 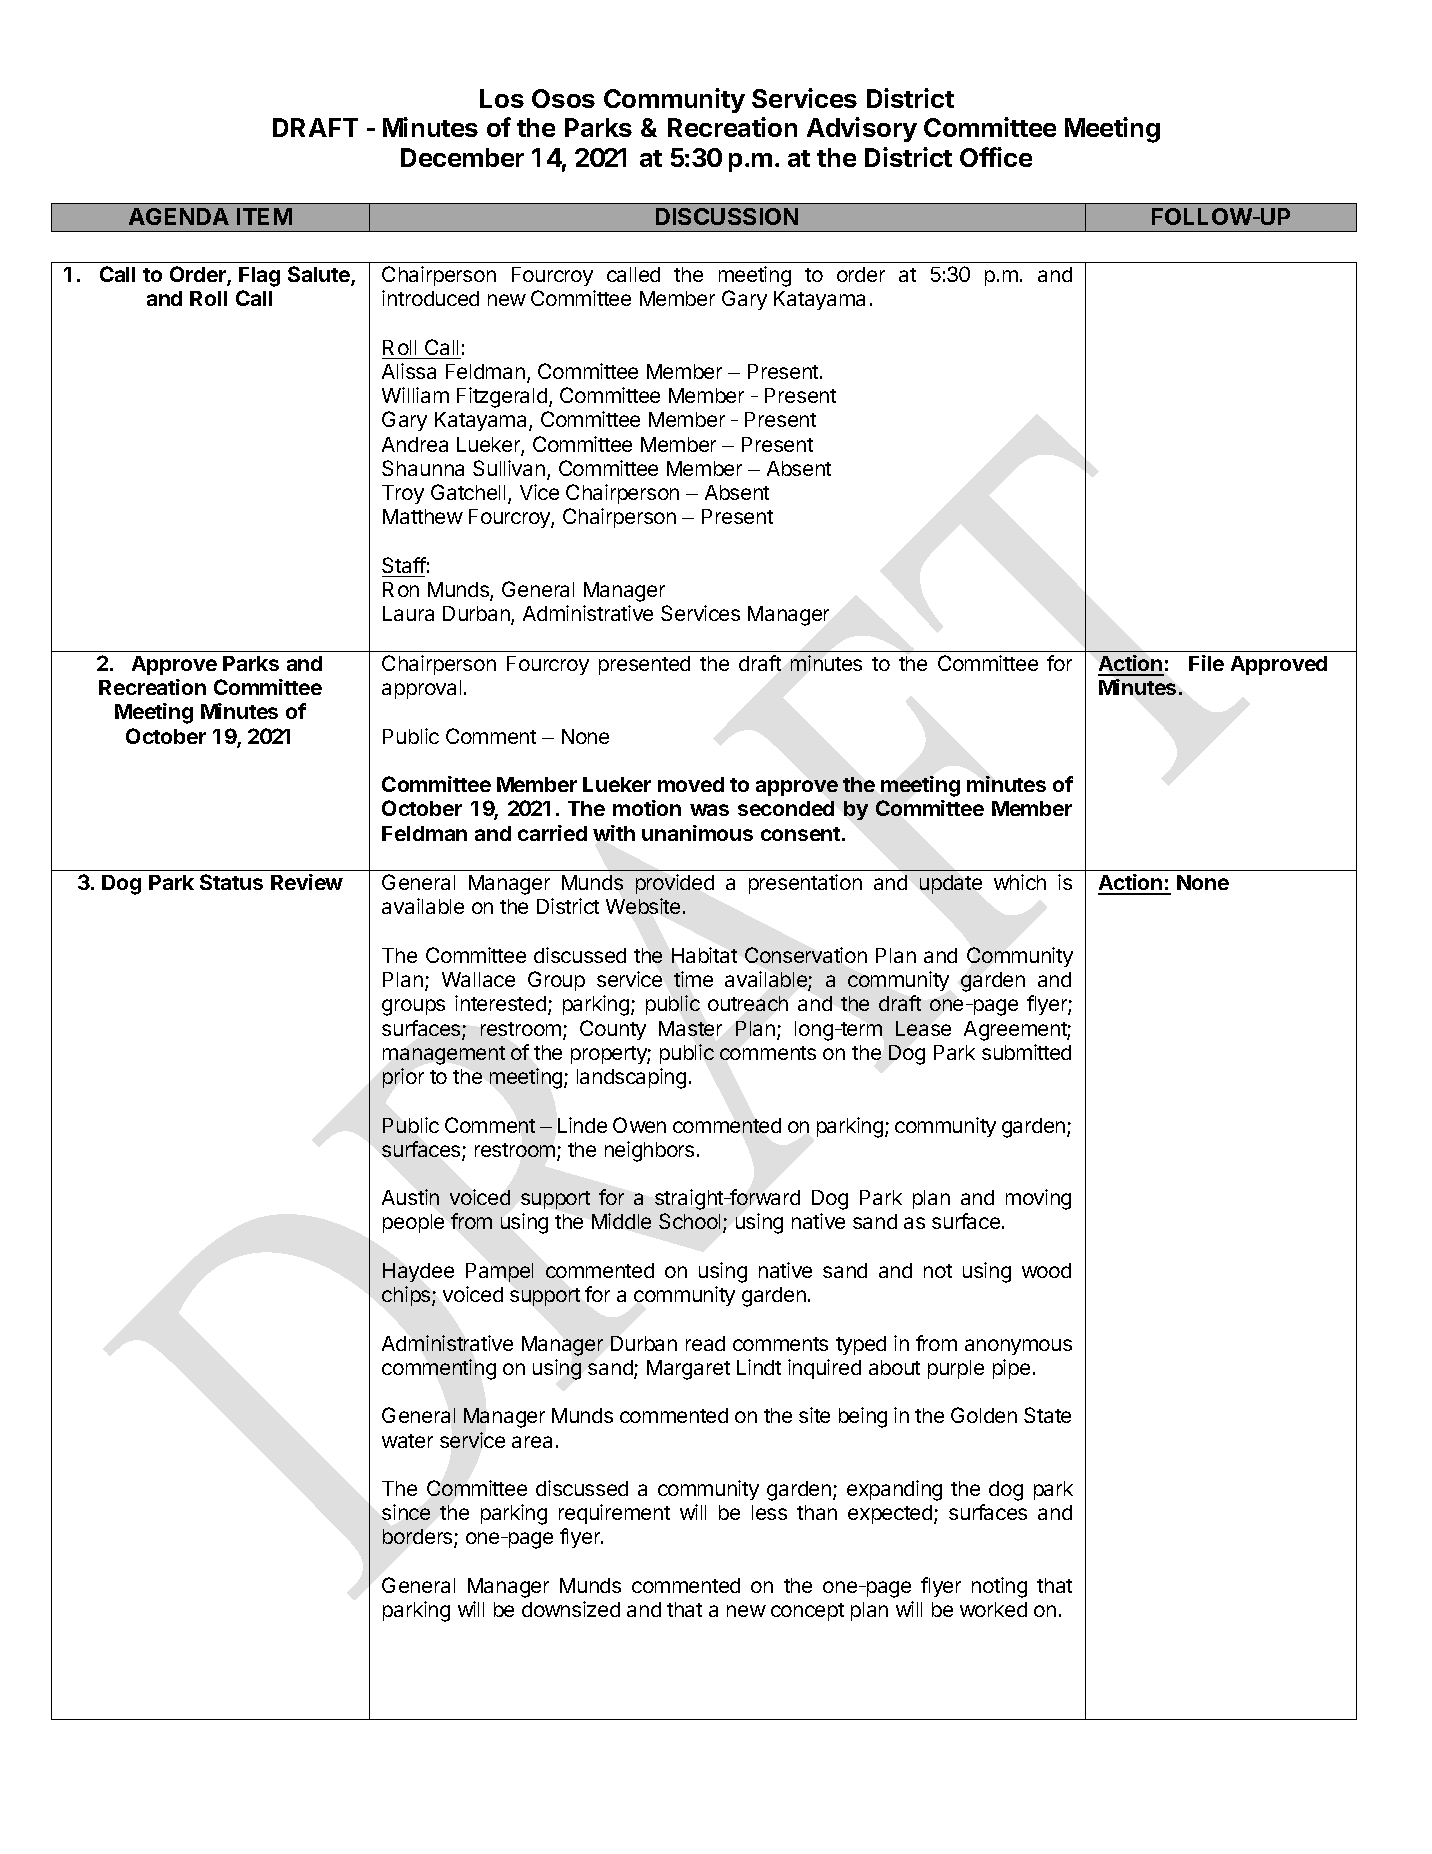 I want to click on which, so click(x=1020, y=882).
